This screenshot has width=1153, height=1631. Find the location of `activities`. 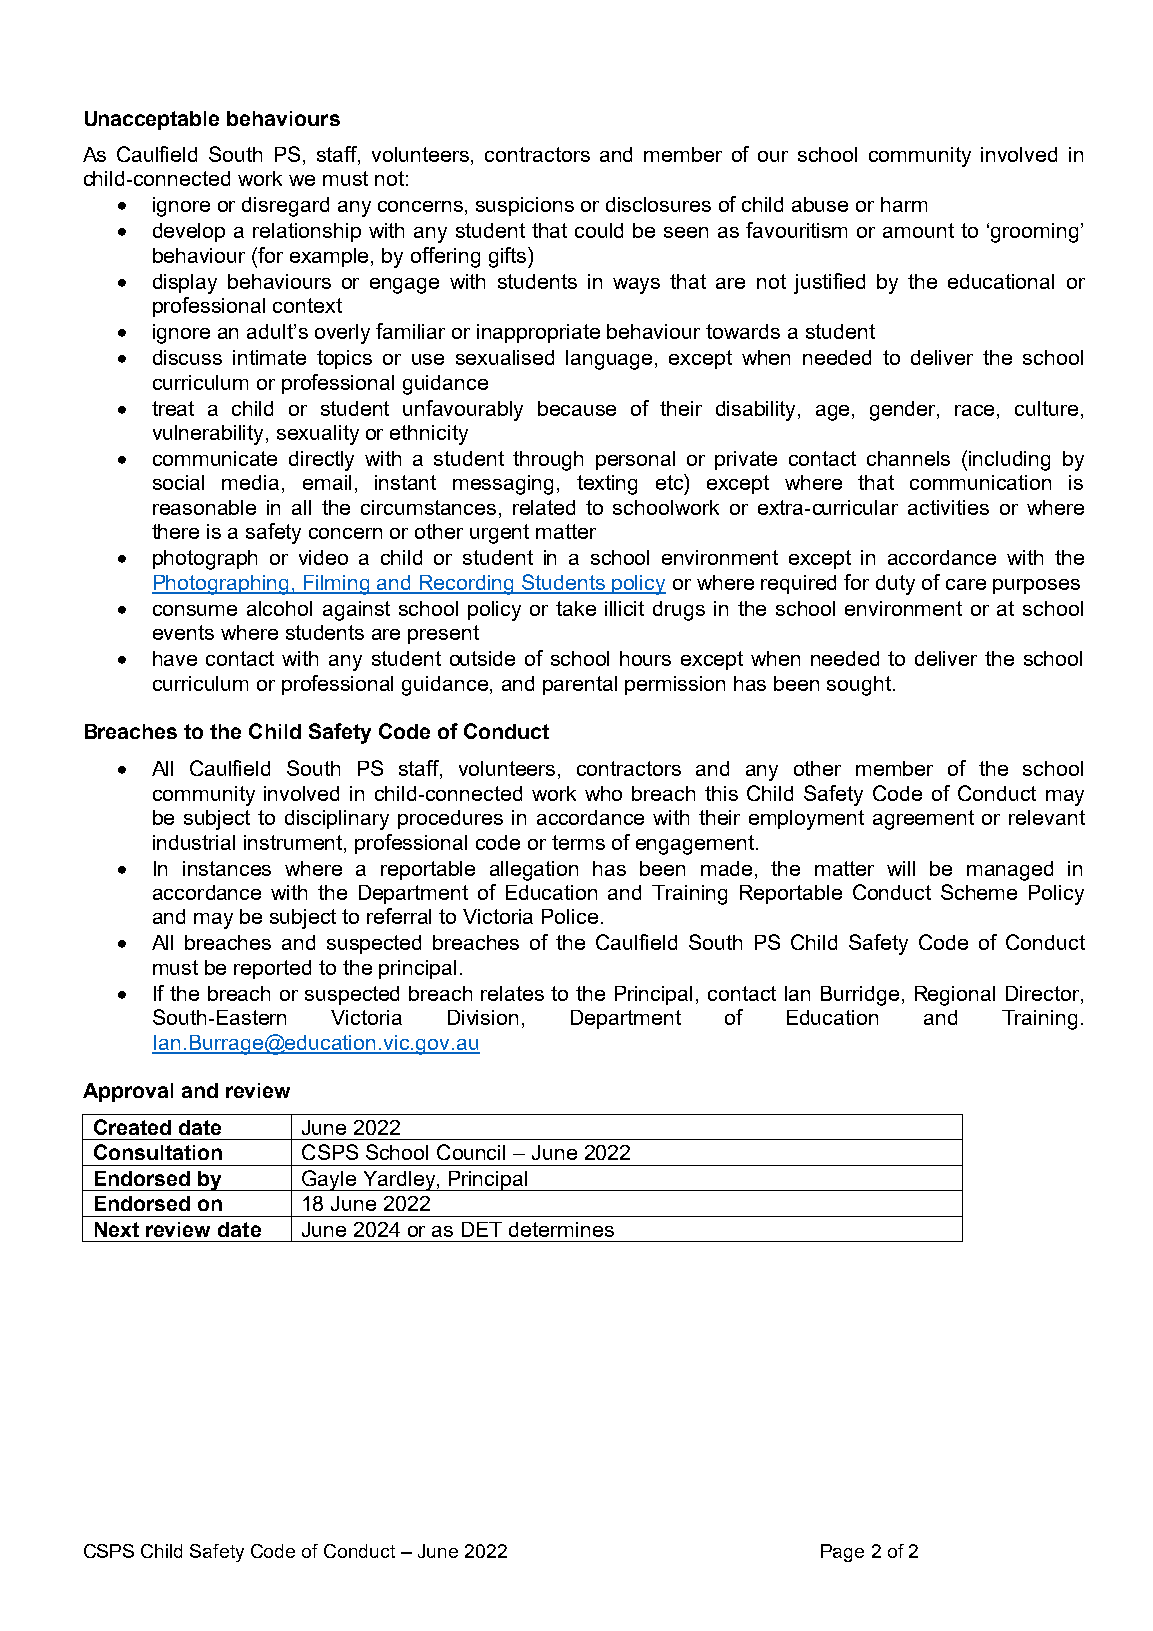

activities is located at coordinates (948, 507).
